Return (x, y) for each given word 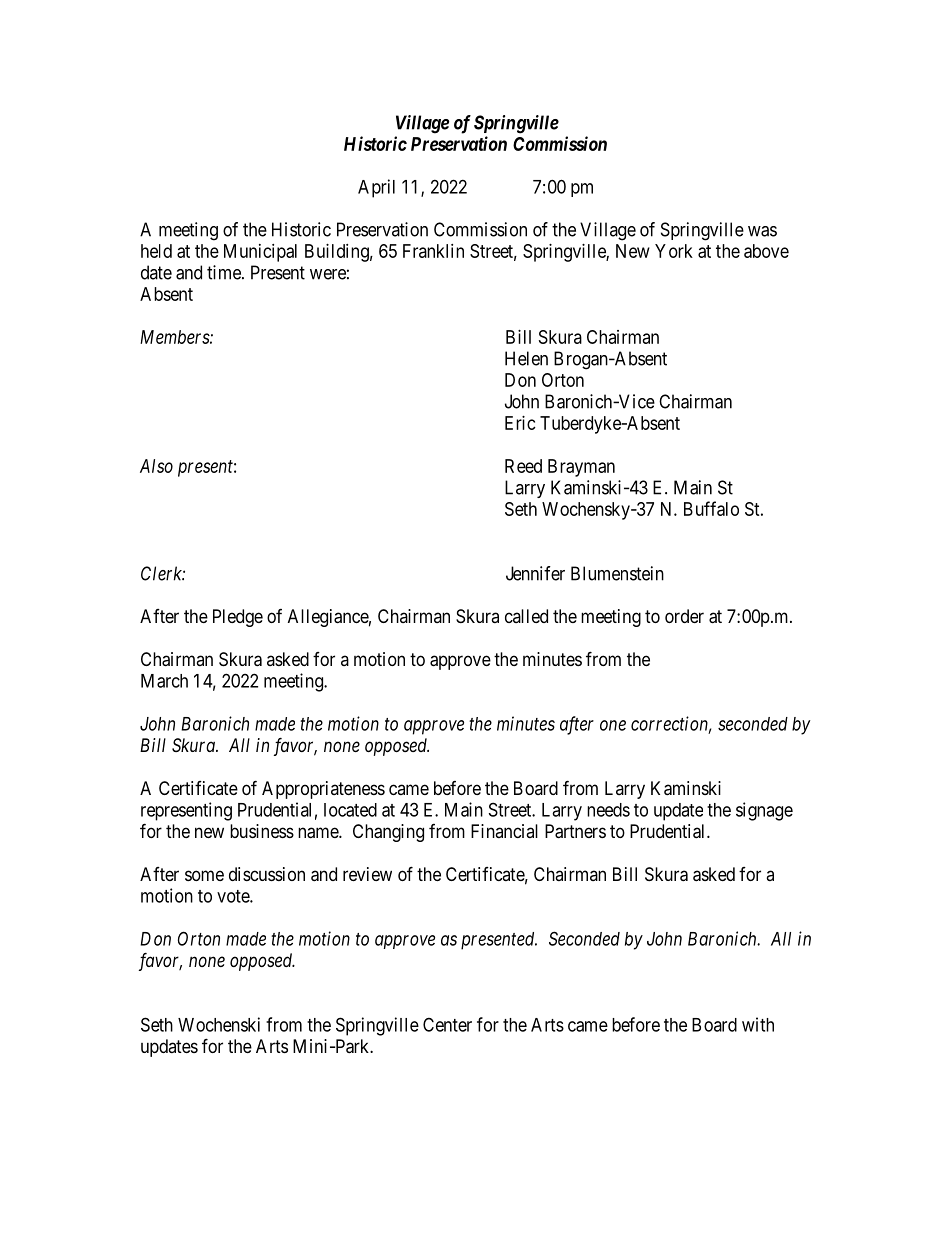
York (674, 251)
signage (764, 811)
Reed (523, 466)
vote (234, 896)
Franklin (433, 251)
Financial (504, 831)
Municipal (260, 253)
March (164, 681)
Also (156, 466)
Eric (520, 423)
